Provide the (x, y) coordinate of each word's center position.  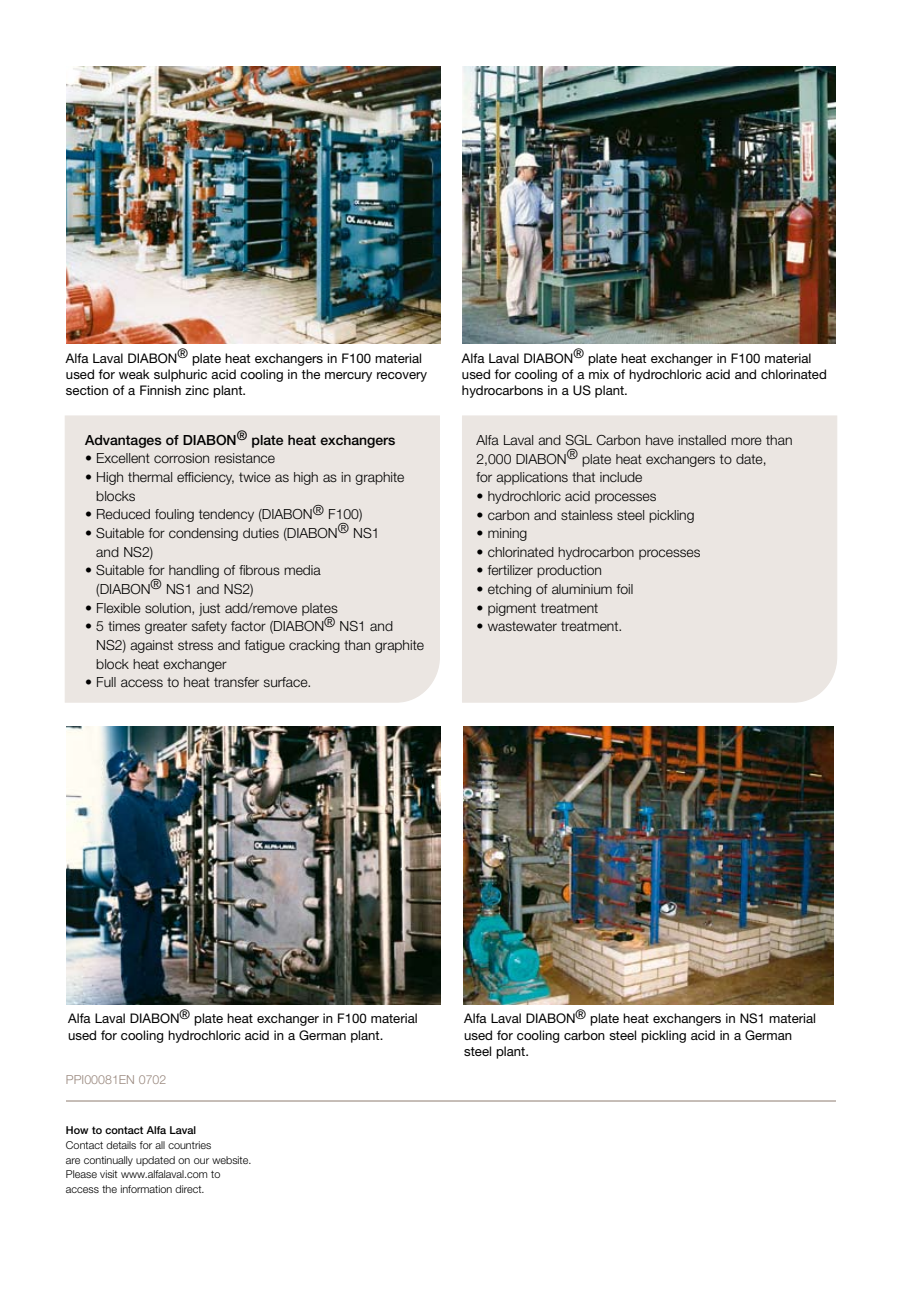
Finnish (160, 390)
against (151, 646)
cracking (314, 646)
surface (287, 682)
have (660, 440)
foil (625, 589)
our (201, 1161)
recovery (402, 377)
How (77, 1130)
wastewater (522, 626)
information (146, 1189)
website (231, 1160)
